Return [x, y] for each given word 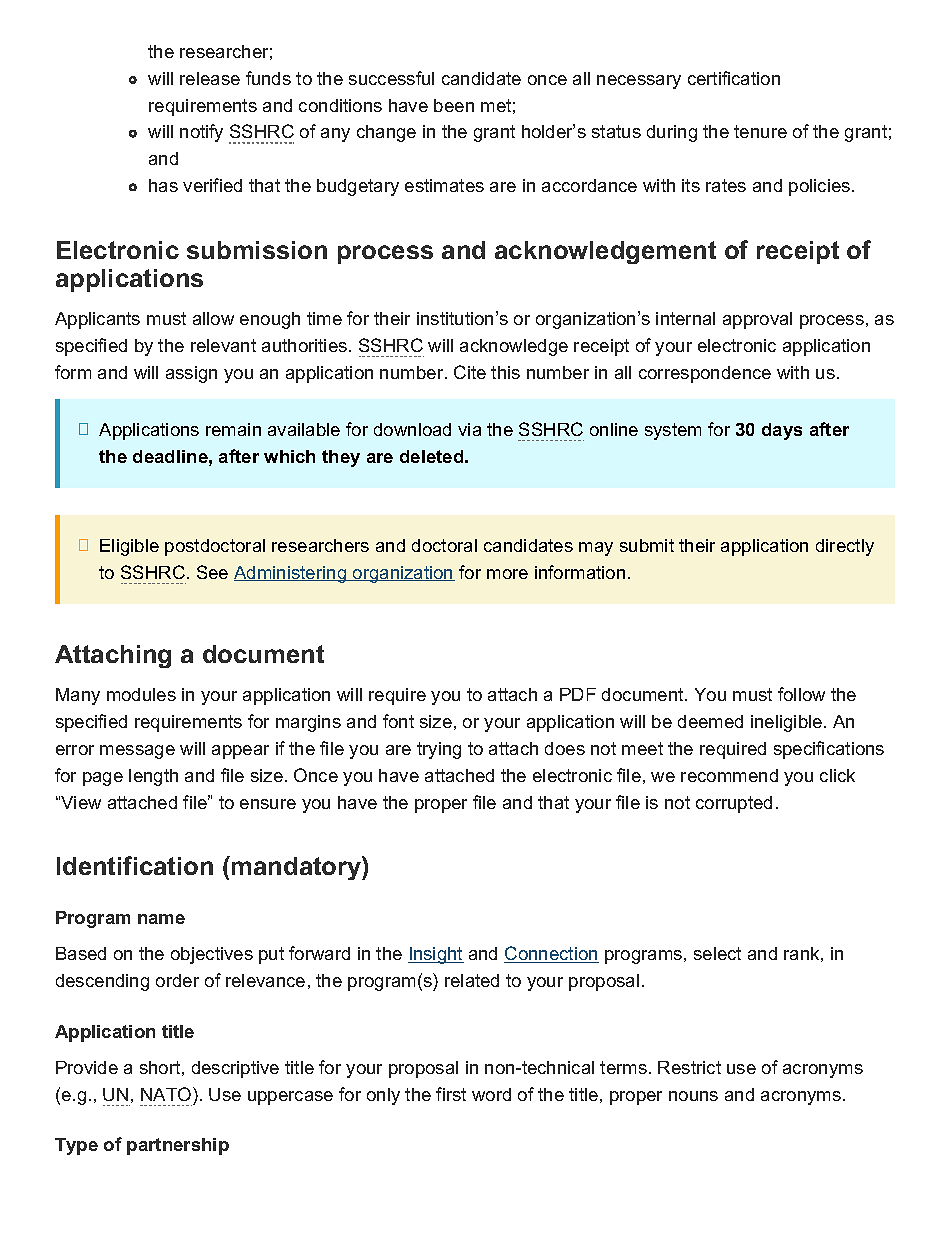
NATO [167, 1094]
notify [201, 133]
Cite [470, 372]
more [507, 574]
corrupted [734, 804]
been [454, 105]
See [212, 572]
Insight [436, 955]
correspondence [705, 374]
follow [801, 694]
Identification [135, 865]
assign [191, 374]
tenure [760, 131]
